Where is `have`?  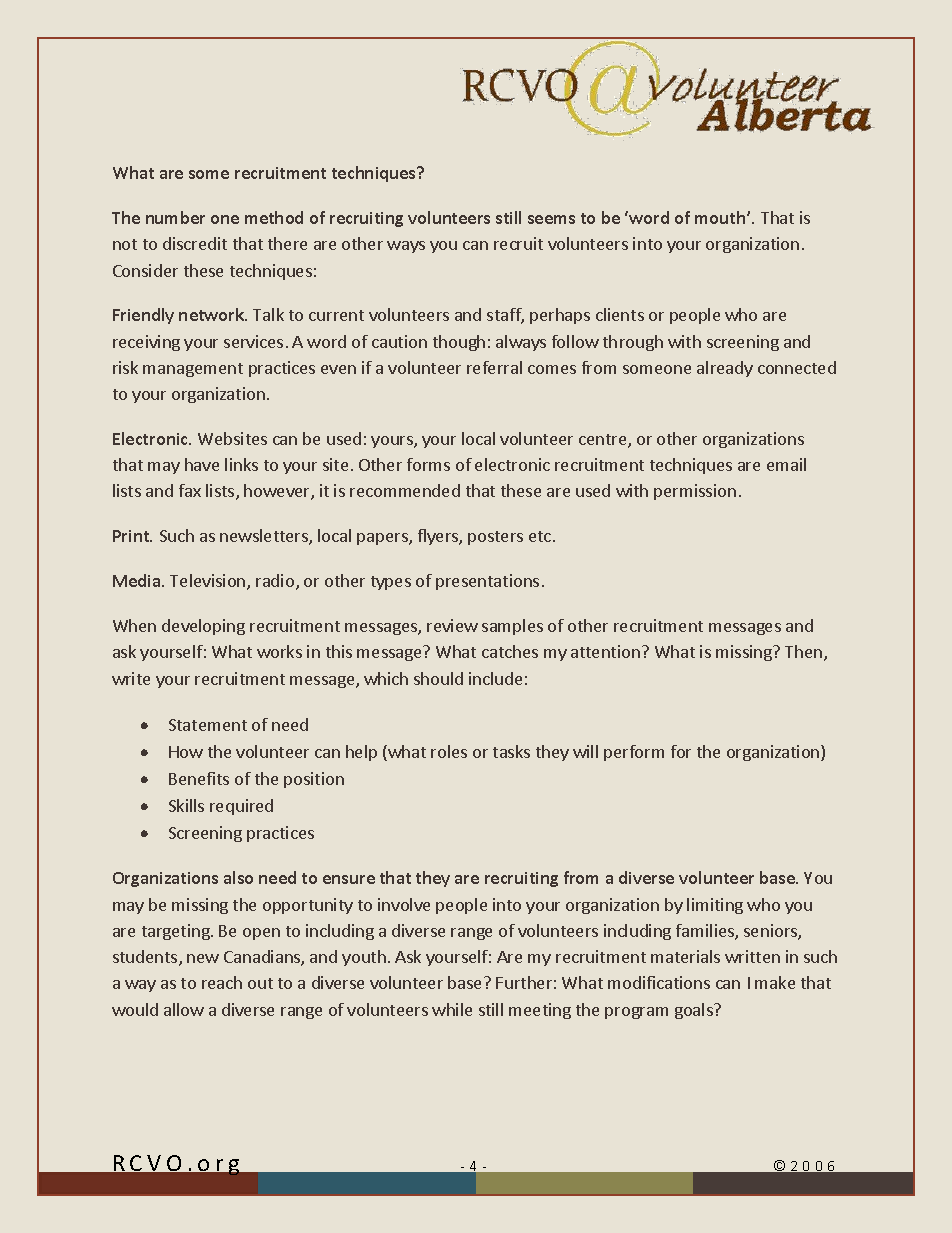 have is located at coordinates (202, 464).
